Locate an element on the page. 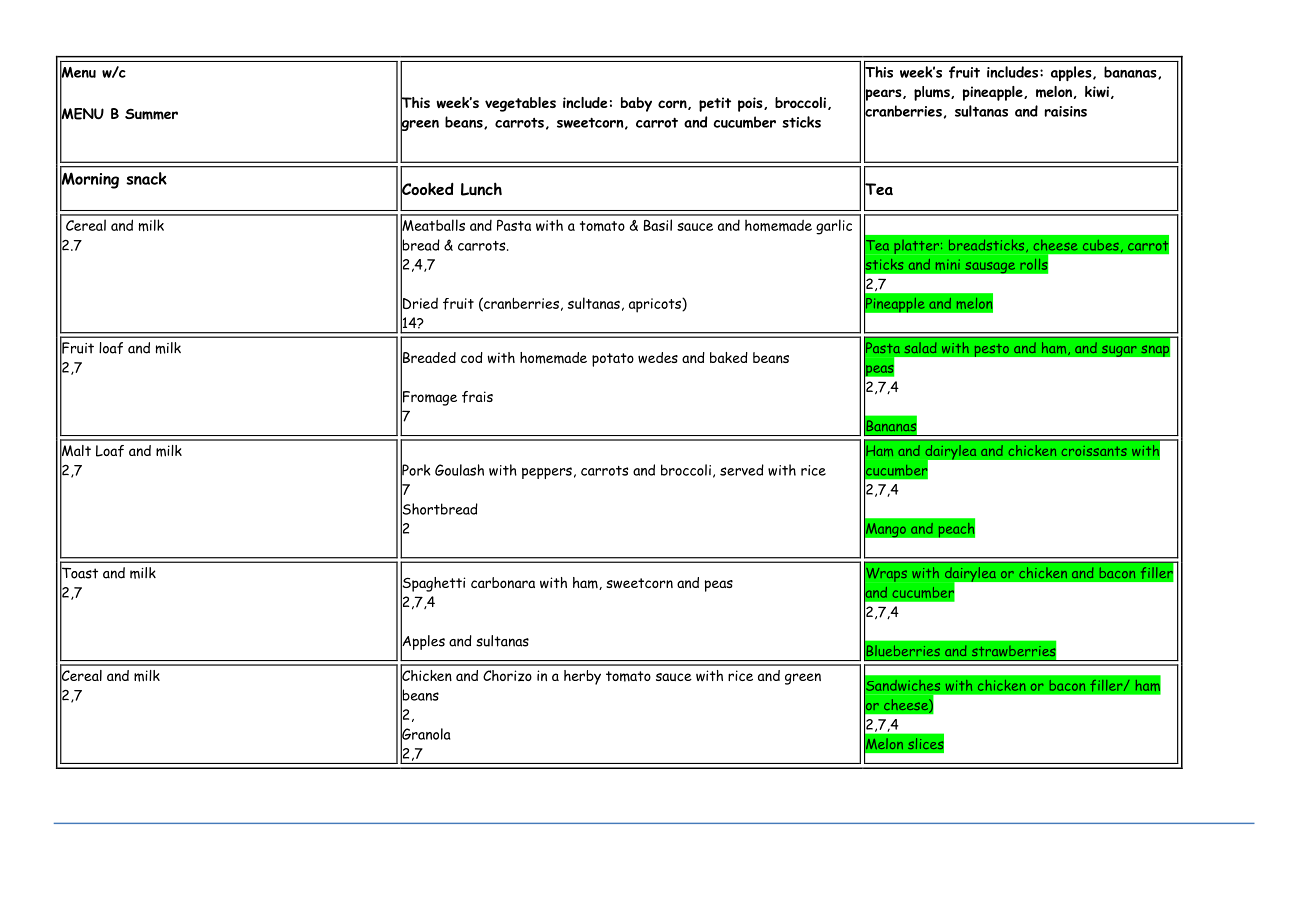 The width and height of the document is (1308, 924). cod is located at coordinates (472, 357).
